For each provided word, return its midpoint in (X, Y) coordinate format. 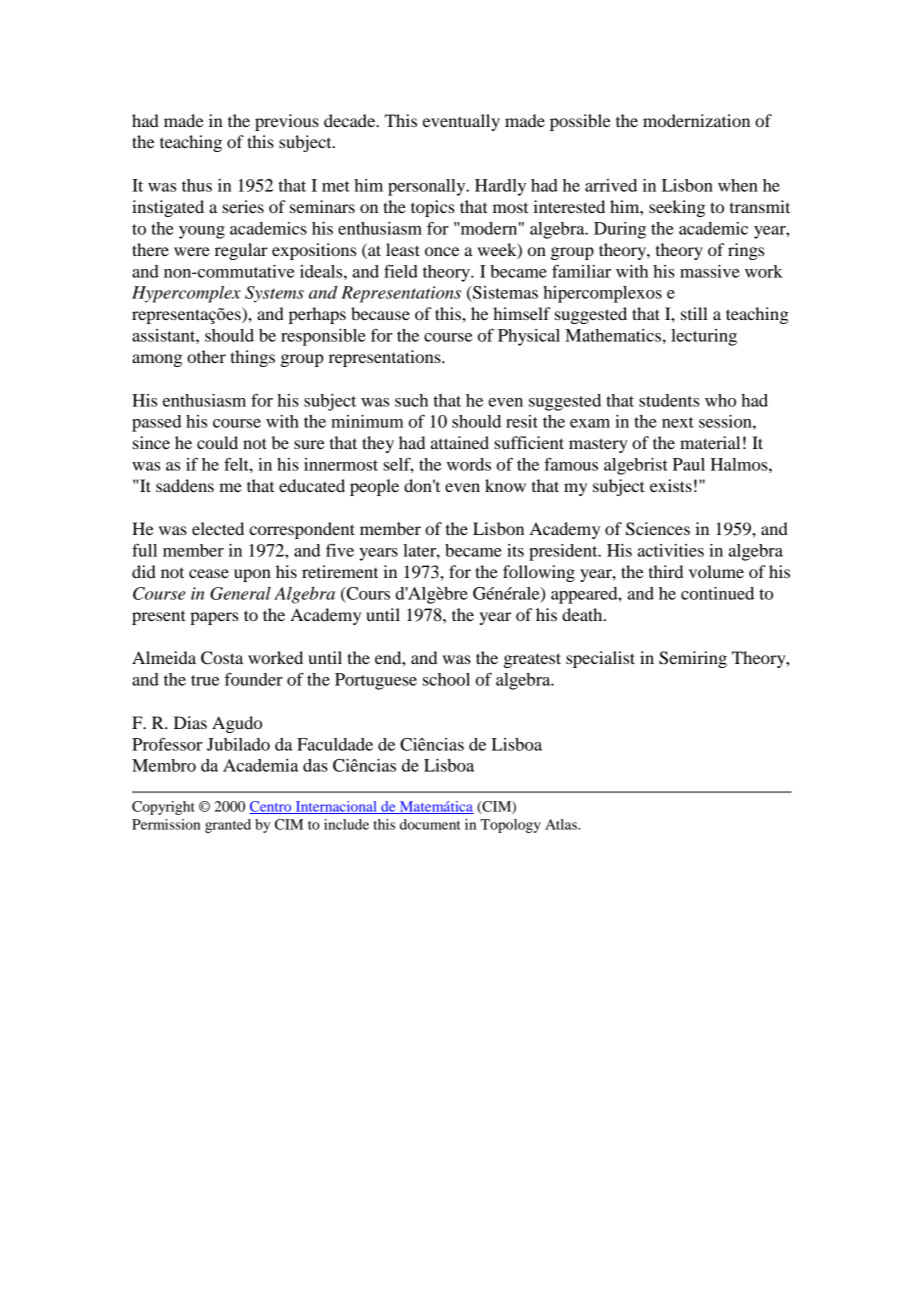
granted (228, 826)
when (738, 185)
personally (428, 187)
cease (209, 573)
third (666, 571)
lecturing (704, 337)
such (411, 400)
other (206, 356)
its (515, 550)
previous (287, 122)
